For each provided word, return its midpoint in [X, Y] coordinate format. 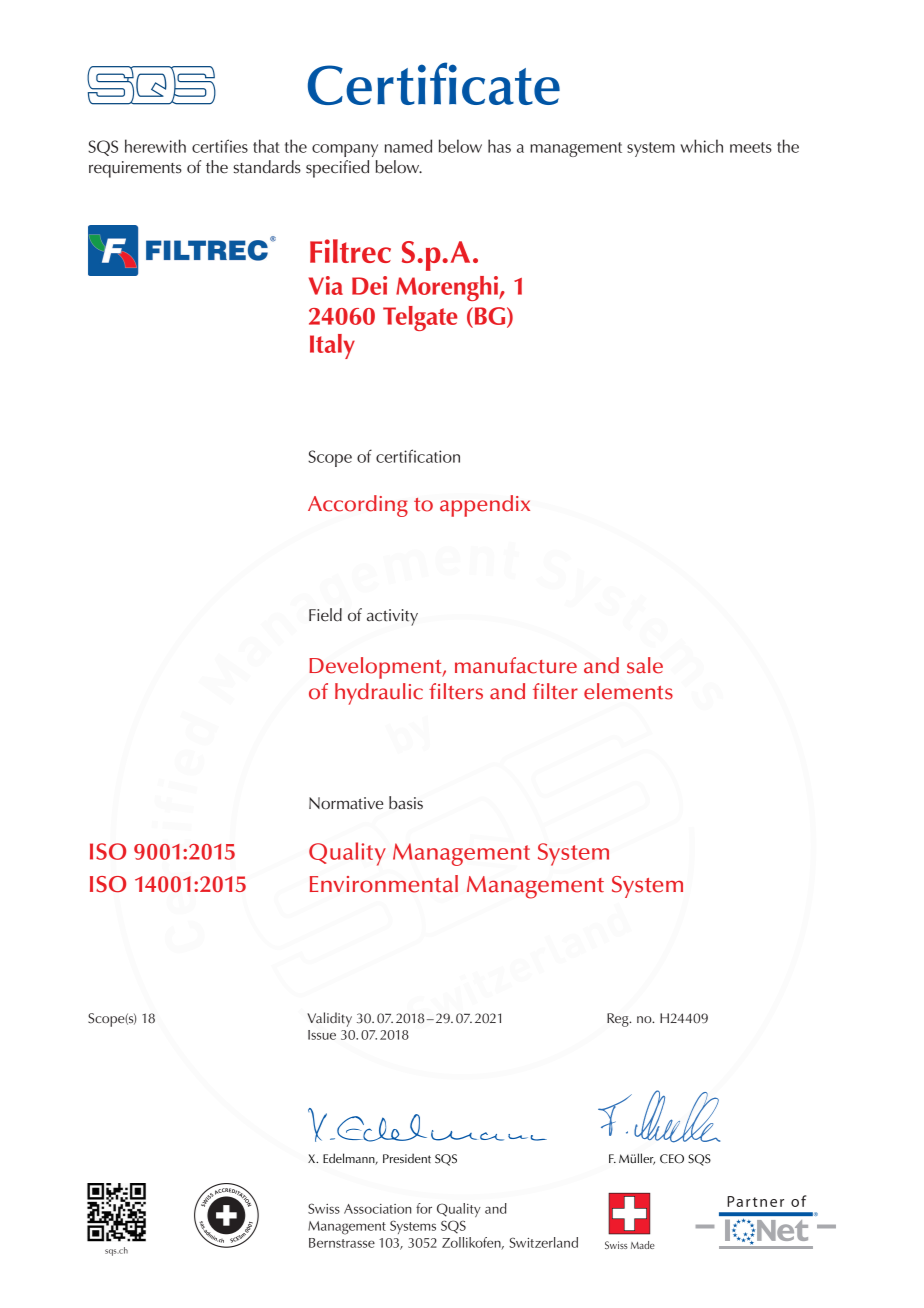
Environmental [384, 884]
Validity [329, 1019]
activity [392, 617]
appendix [485, 506]
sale [645, 665]
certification [418, 456]
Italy [332, 346]
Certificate [434, 83]
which [701, 146]
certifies [220, 146]
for [424, 1208]
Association [377, 1209]
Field [325, 615]
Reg [619, 1020]
